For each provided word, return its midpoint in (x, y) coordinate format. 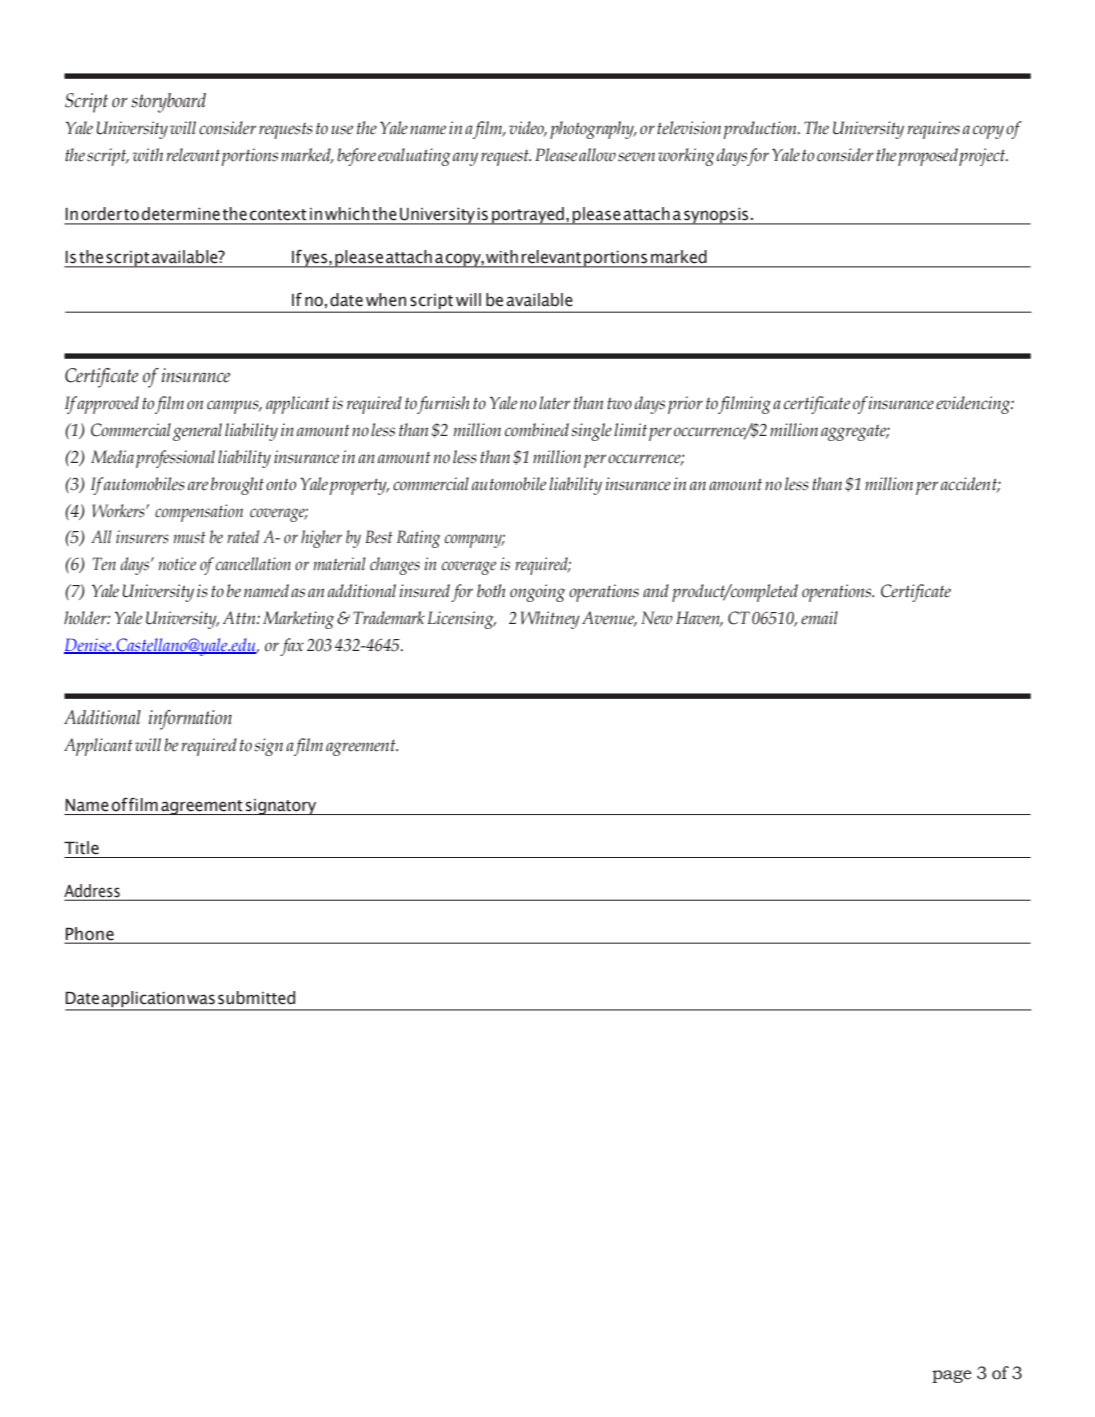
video (528, 128)
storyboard (168, 103)
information (190, 720)
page (952, 1376)
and (656, 590)
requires (933, 130)
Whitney (550, 620)
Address (93, 892)
